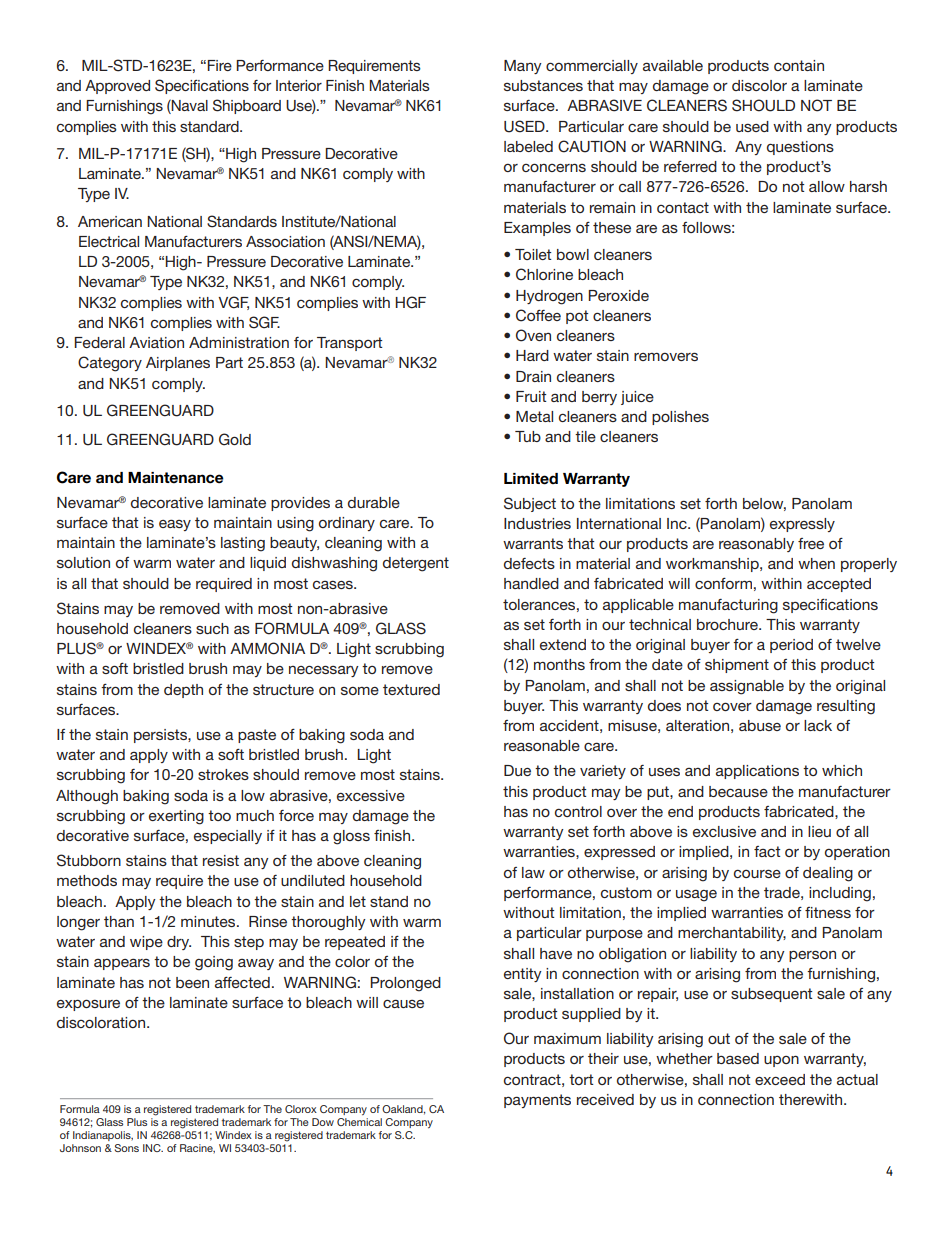 This page has width=952, height=1233. What do you see at coordinates (531, 583) in the page?
I see `handled` at bounding box center [531, 583].
